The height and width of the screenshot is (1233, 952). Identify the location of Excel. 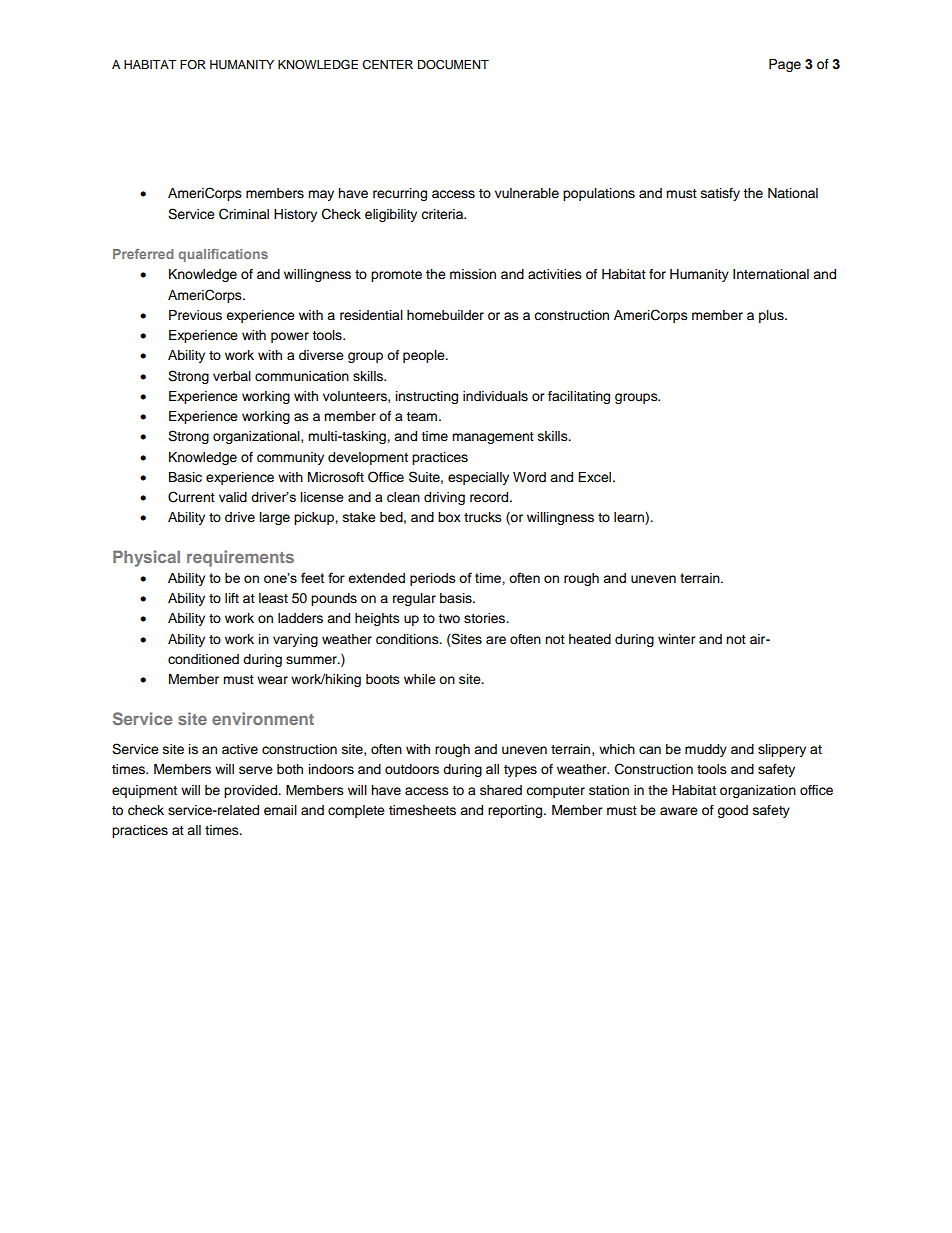
(596, 477).
